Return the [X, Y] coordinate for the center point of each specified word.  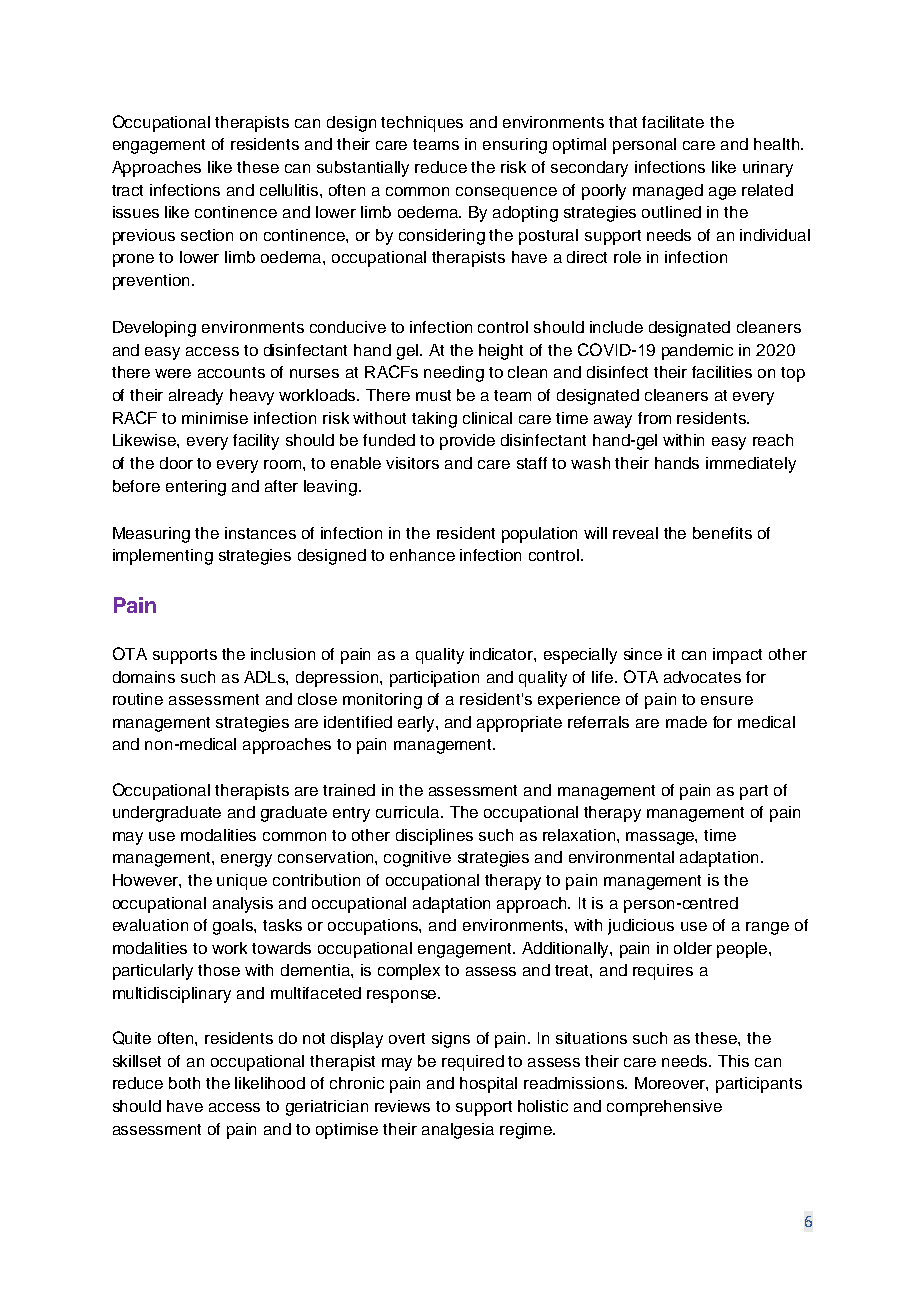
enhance [422, 555]
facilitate [673, 122]
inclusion [283, 654]
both [184, 1083]
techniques [422, 124]
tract [127, 190]
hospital [488, 1085]
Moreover [671, 1084]
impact [737, 656]
